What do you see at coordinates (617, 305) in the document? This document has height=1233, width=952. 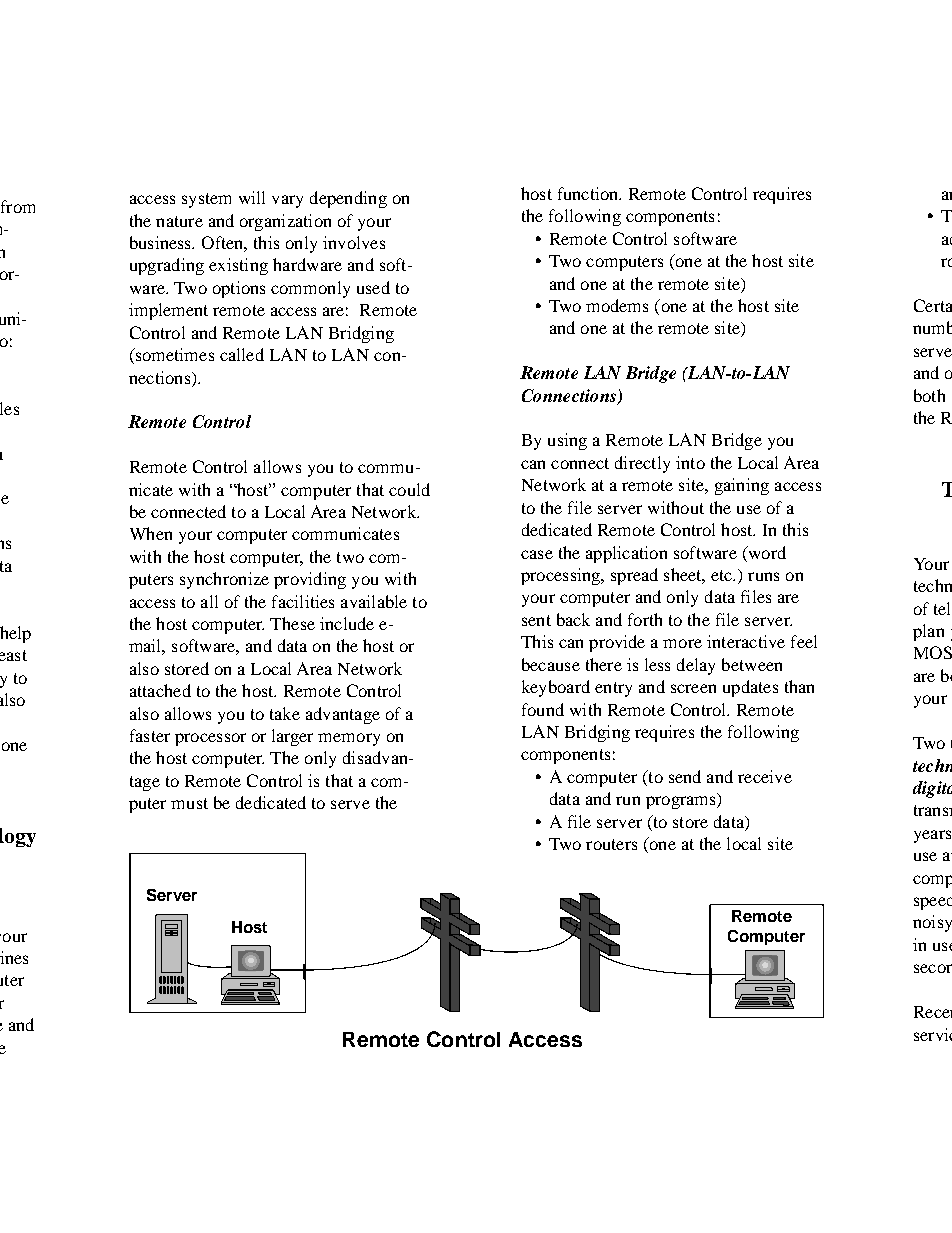 I see `modems` at bounding box center [617, 305].
